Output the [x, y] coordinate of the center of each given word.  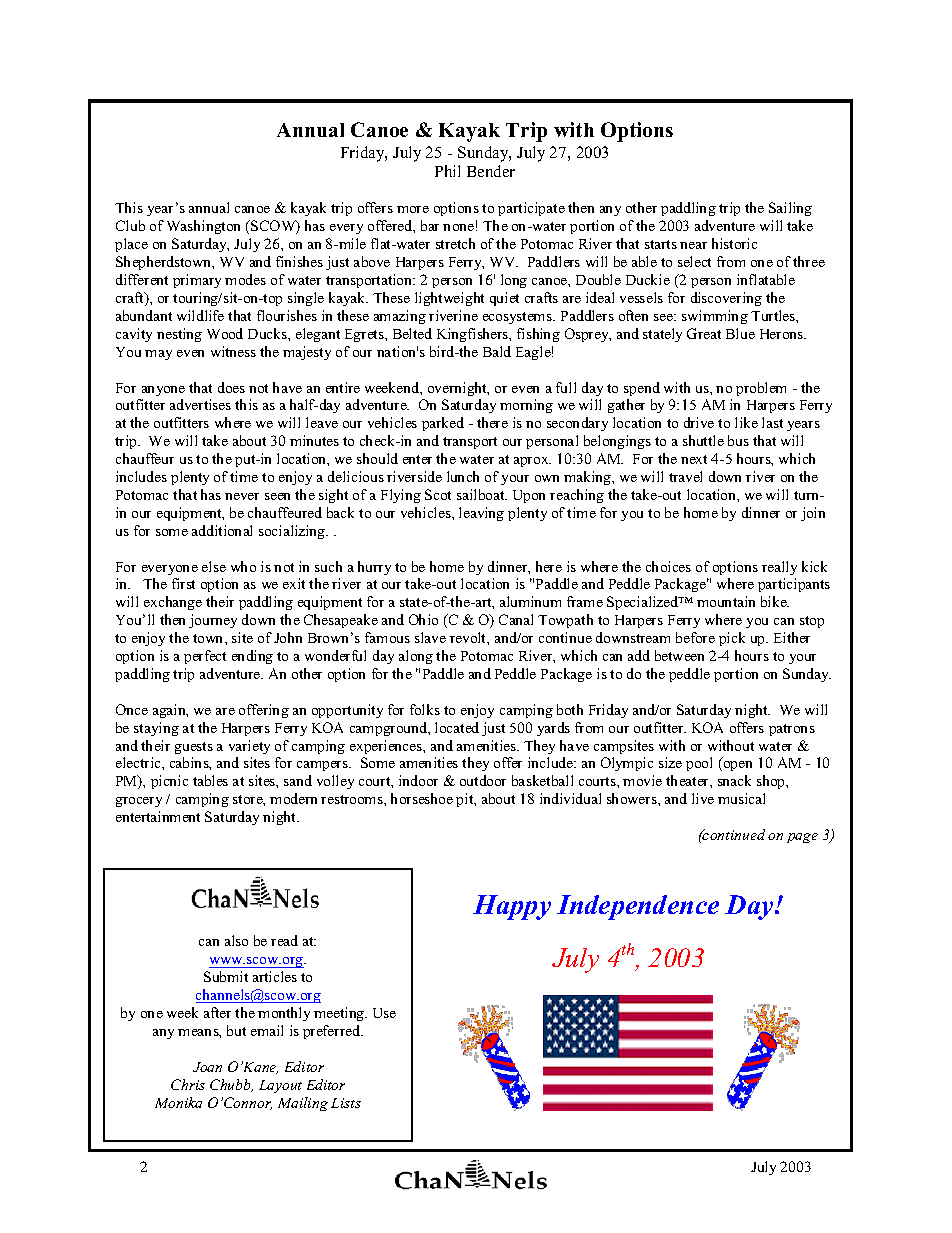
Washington [203, 227]
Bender [491, 171]
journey [213, 621]
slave [430, 637]
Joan [207, 1067]
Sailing [790, 209]
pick [732, 639]
